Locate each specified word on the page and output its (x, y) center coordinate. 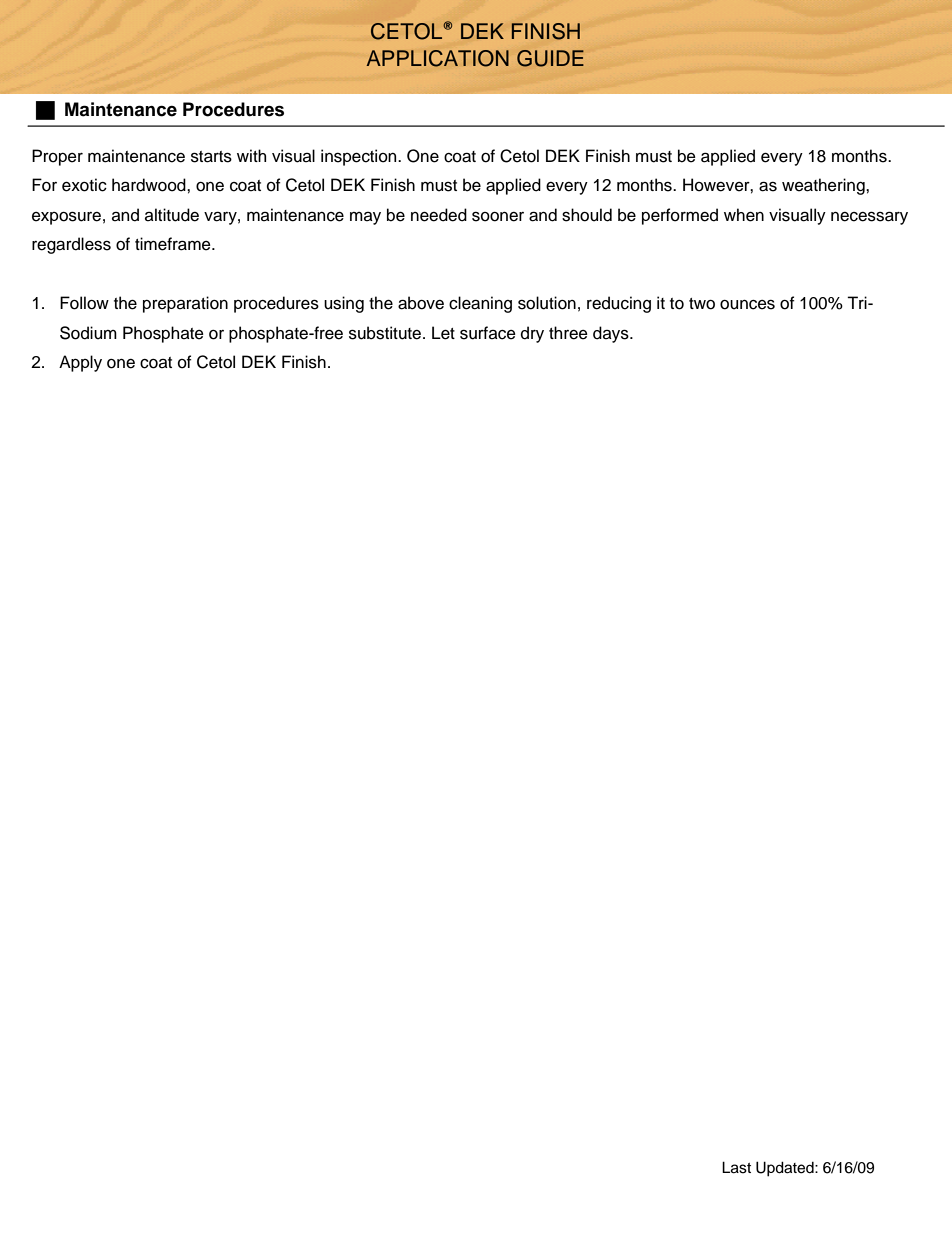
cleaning (480, 304)
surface (488, 333)
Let (443, 333)
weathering (824, 186)
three (568, 333)
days (612, 334)
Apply (80, 363)
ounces (747, 304)
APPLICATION (438, 58)
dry (532, 334)
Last (736, 1167)
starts (211, 157)
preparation (185, 304)
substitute (386, 333)
